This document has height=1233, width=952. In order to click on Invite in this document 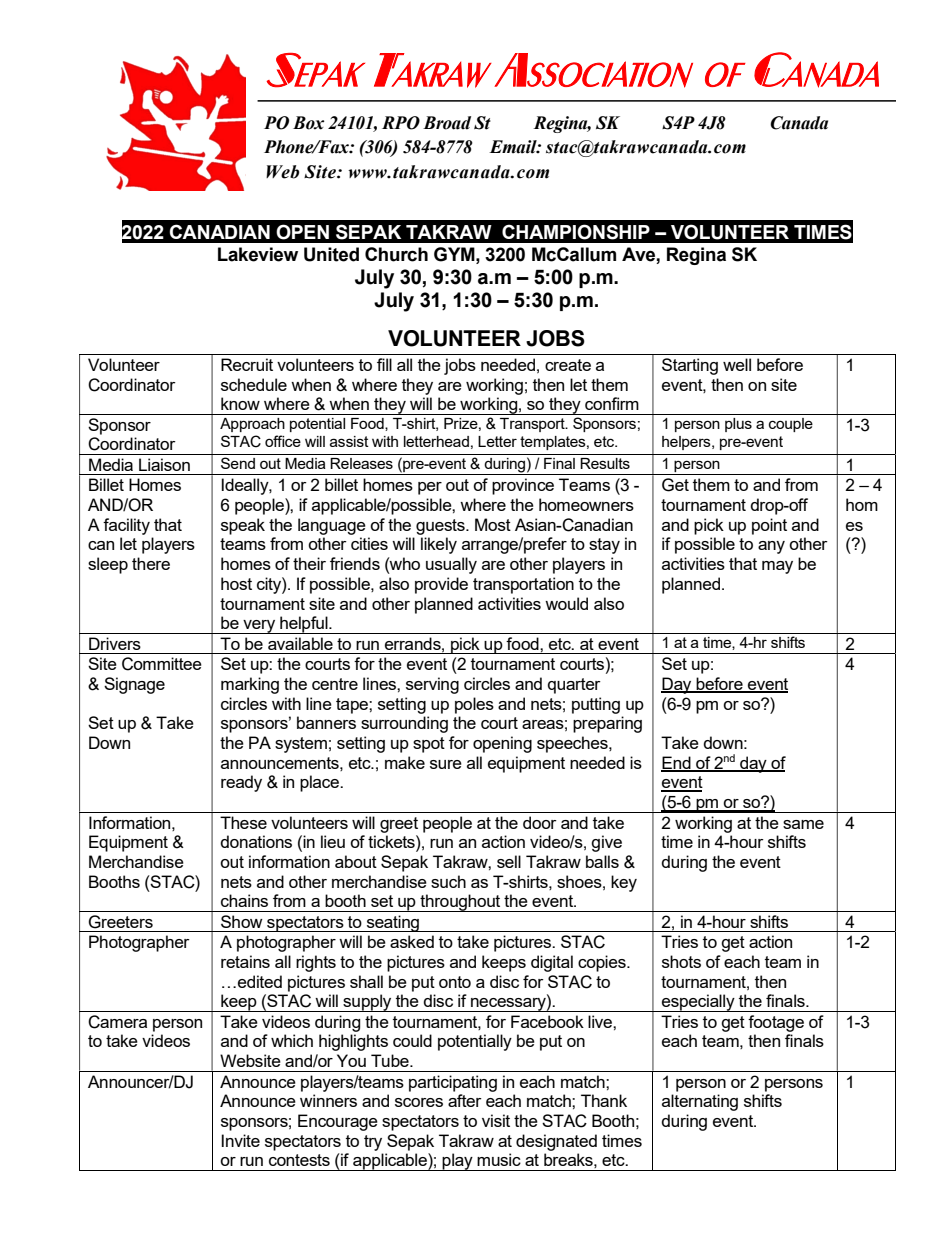, I will do `click(240, 1140)`.
